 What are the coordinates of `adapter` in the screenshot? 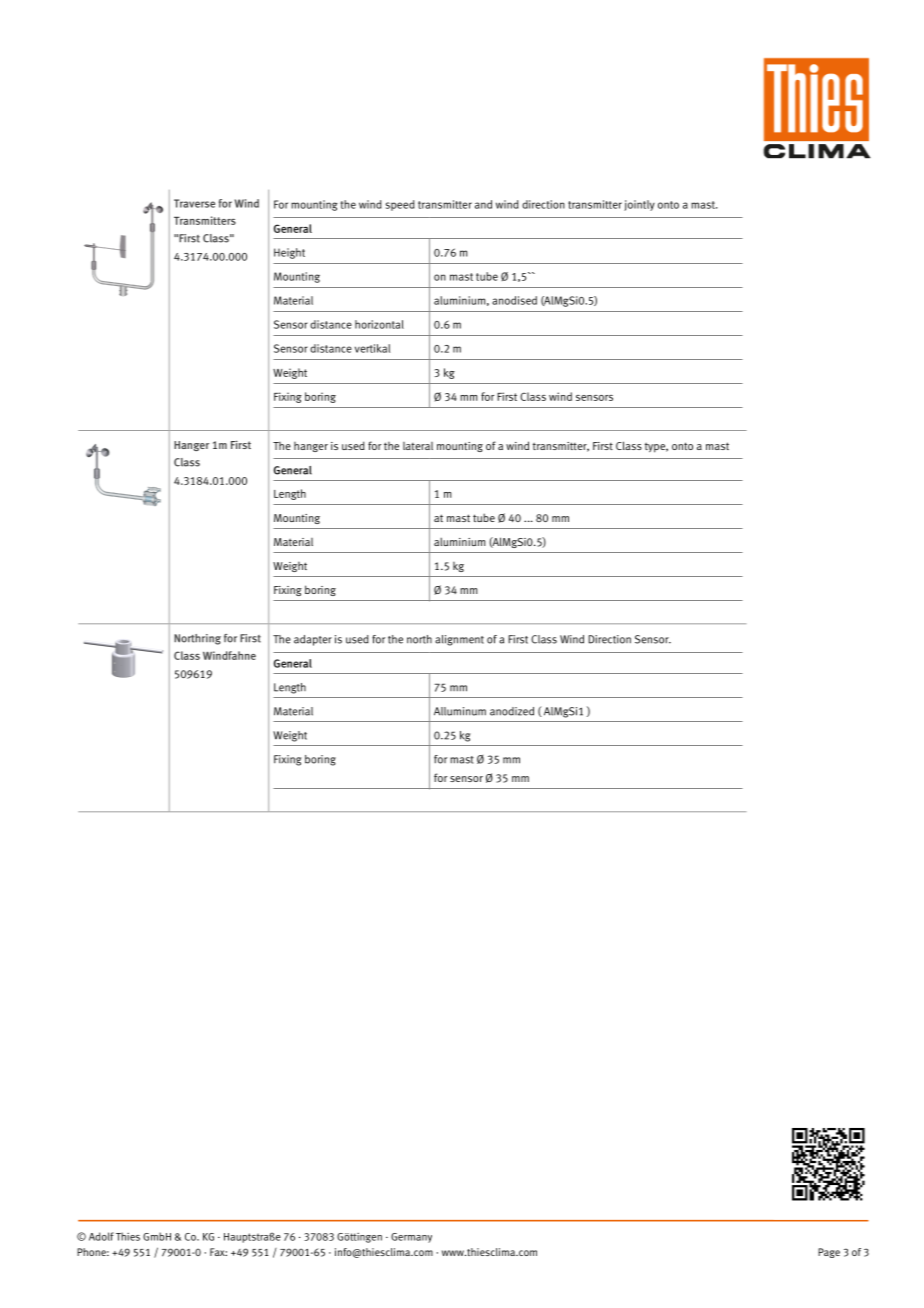 It's located at (313, 640).
